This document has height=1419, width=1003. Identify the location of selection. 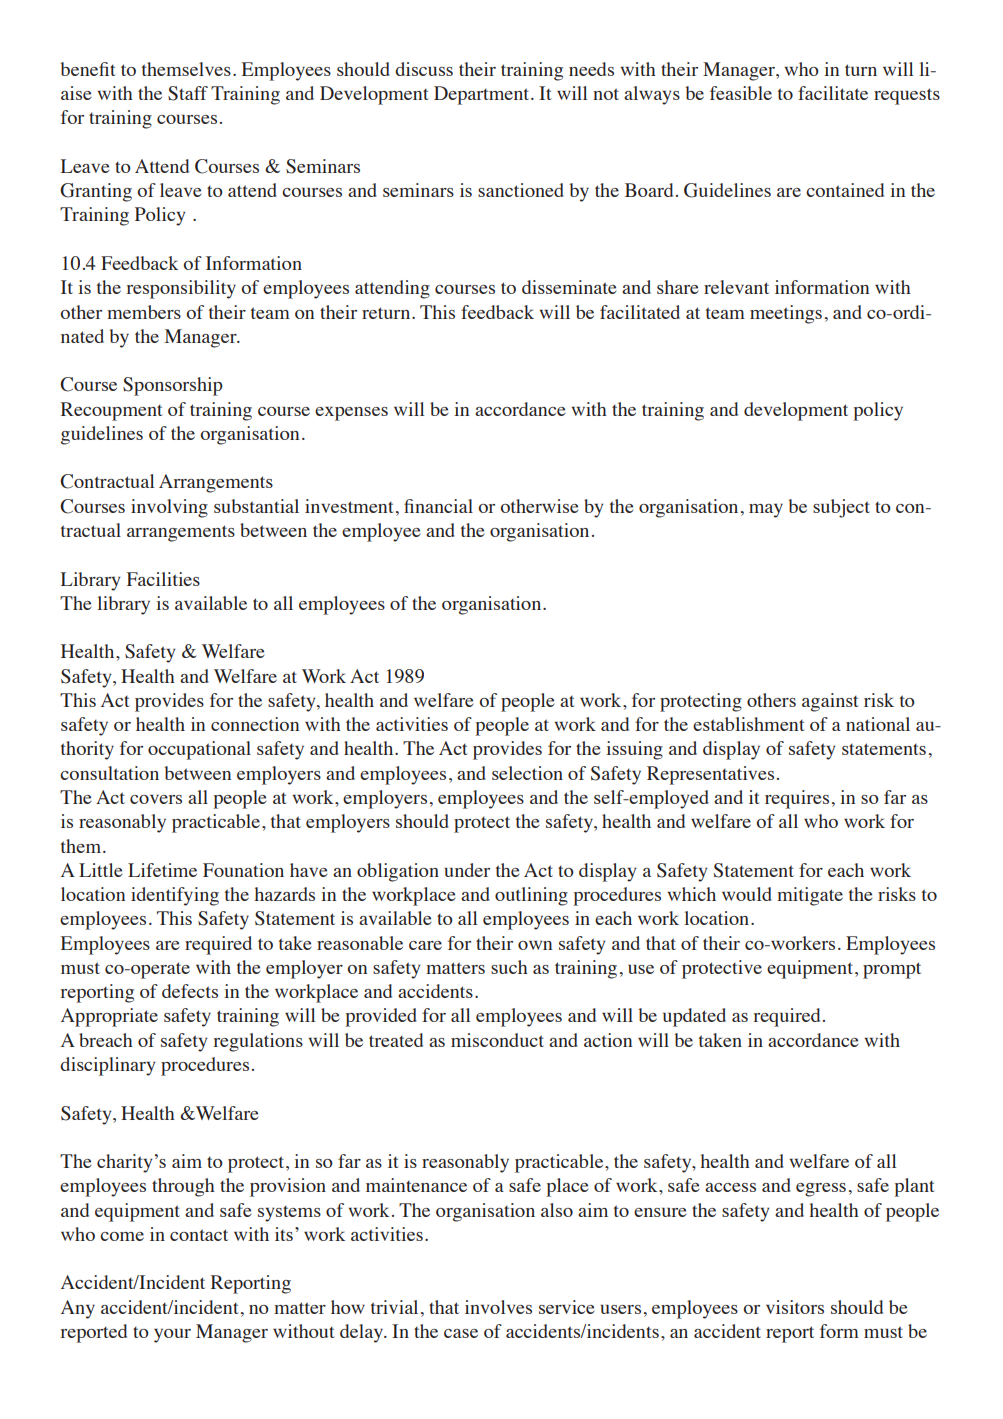
(527, 773).
